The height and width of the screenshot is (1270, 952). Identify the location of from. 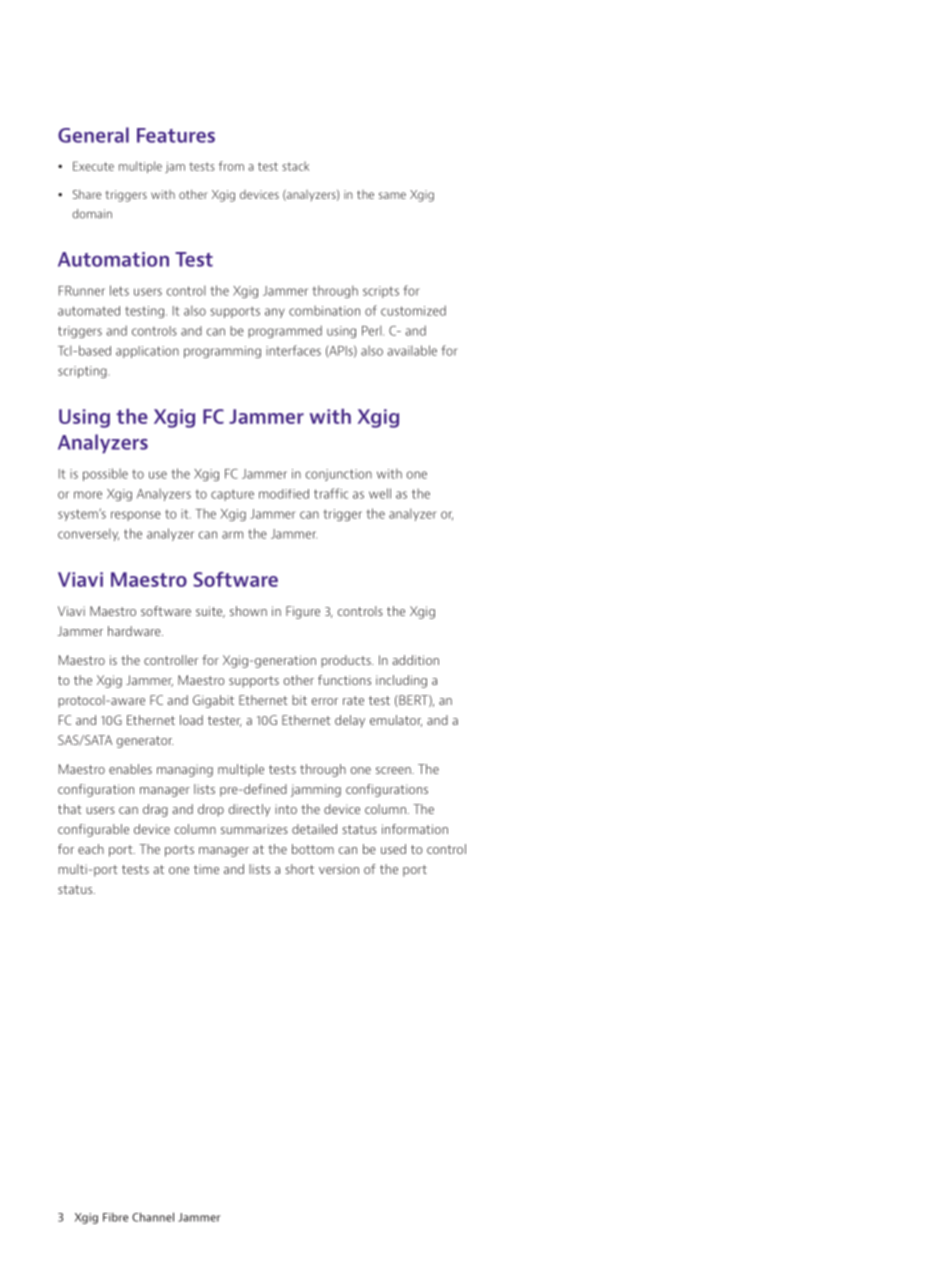
(231, 166).
